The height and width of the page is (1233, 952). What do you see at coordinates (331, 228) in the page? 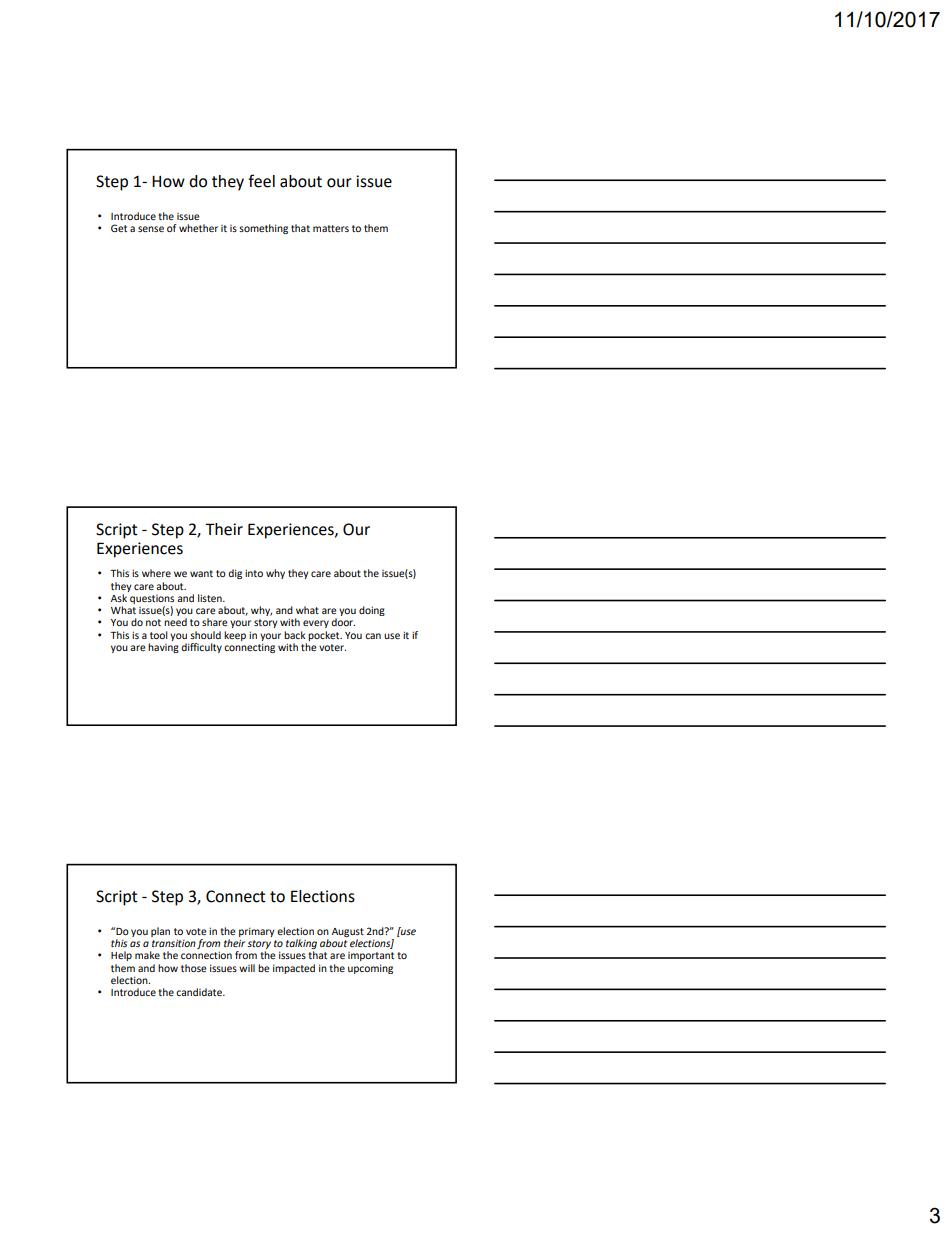
I see `matters` at bounding box center [331, 228].
